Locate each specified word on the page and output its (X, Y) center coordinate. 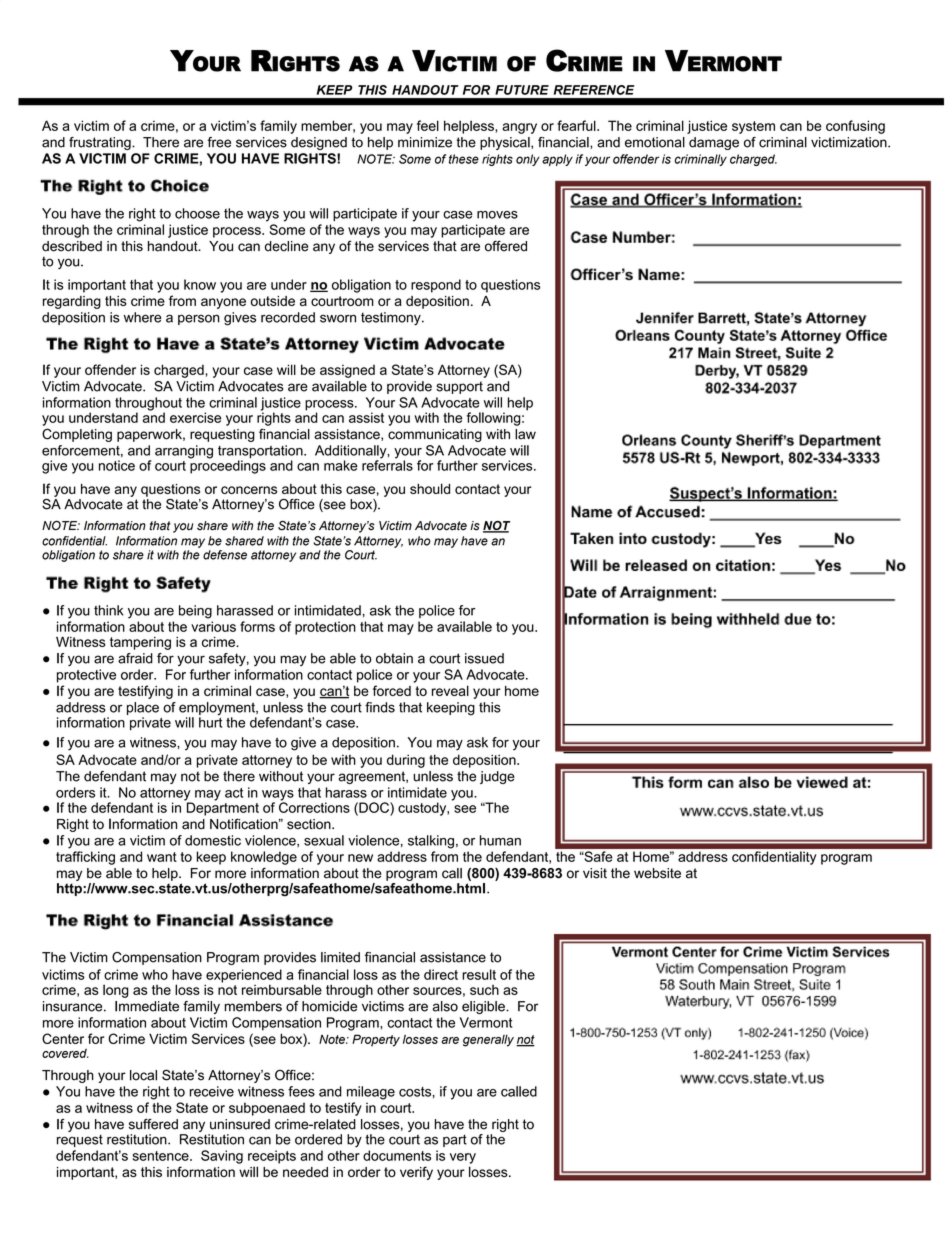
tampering (140, 643)
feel (428, 125)
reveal (450, 690)
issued (484, 658)
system (753, 127)
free (219, 142)
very (463, 1158)
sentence (162, 1156)
